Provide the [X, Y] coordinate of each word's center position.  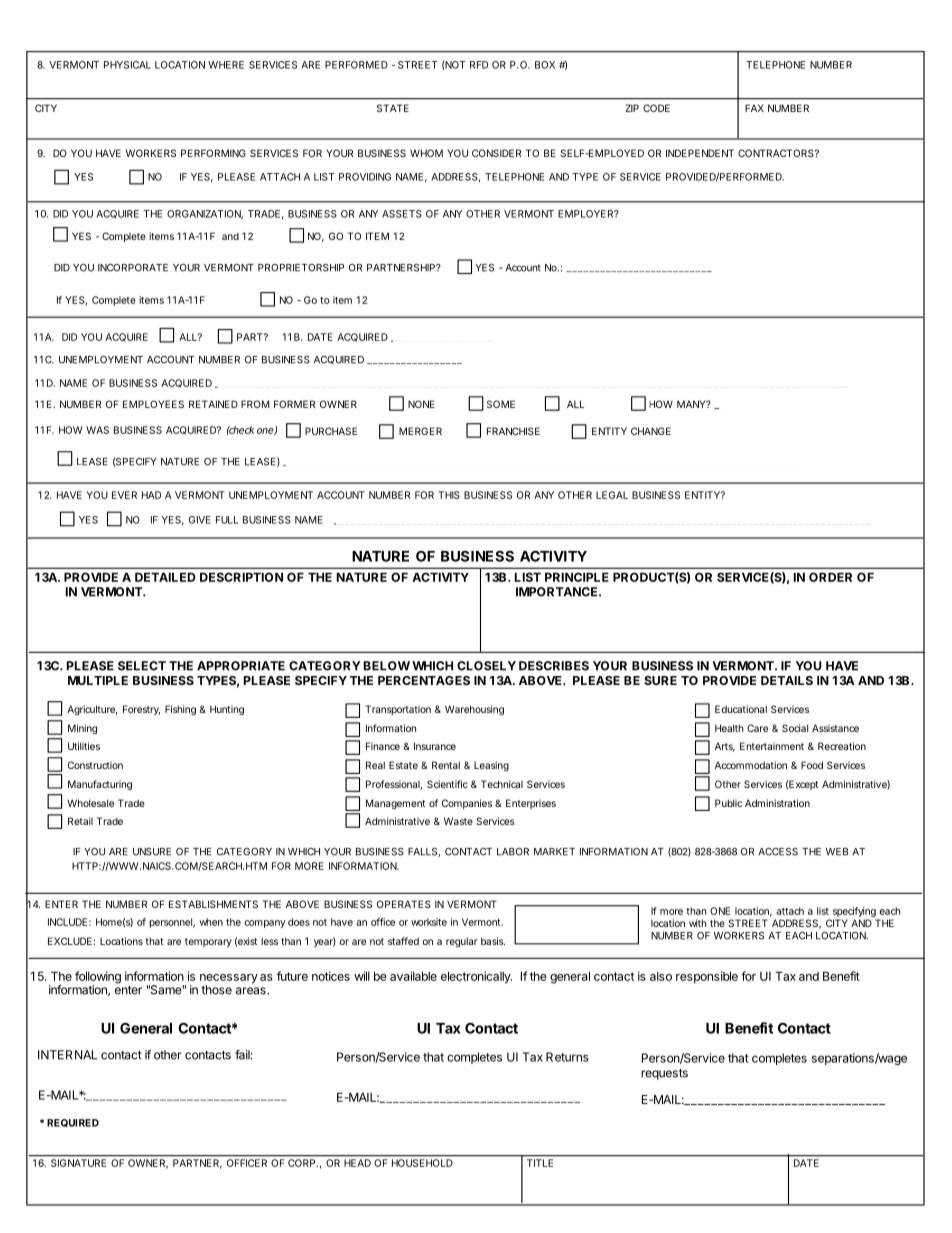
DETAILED [165, 577]
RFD [479, 65]
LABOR [513, 852]
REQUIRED [73, 1123]
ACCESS [778, 852]
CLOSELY [486, 666]
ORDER [830, 577]
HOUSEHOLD [422, 1163]
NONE [421, 404]
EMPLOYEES [153, 404]
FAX [754, 108]
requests [664, 1074]
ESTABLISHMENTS [213, 904]
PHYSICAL [127, 65]
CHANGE [651, 431]
